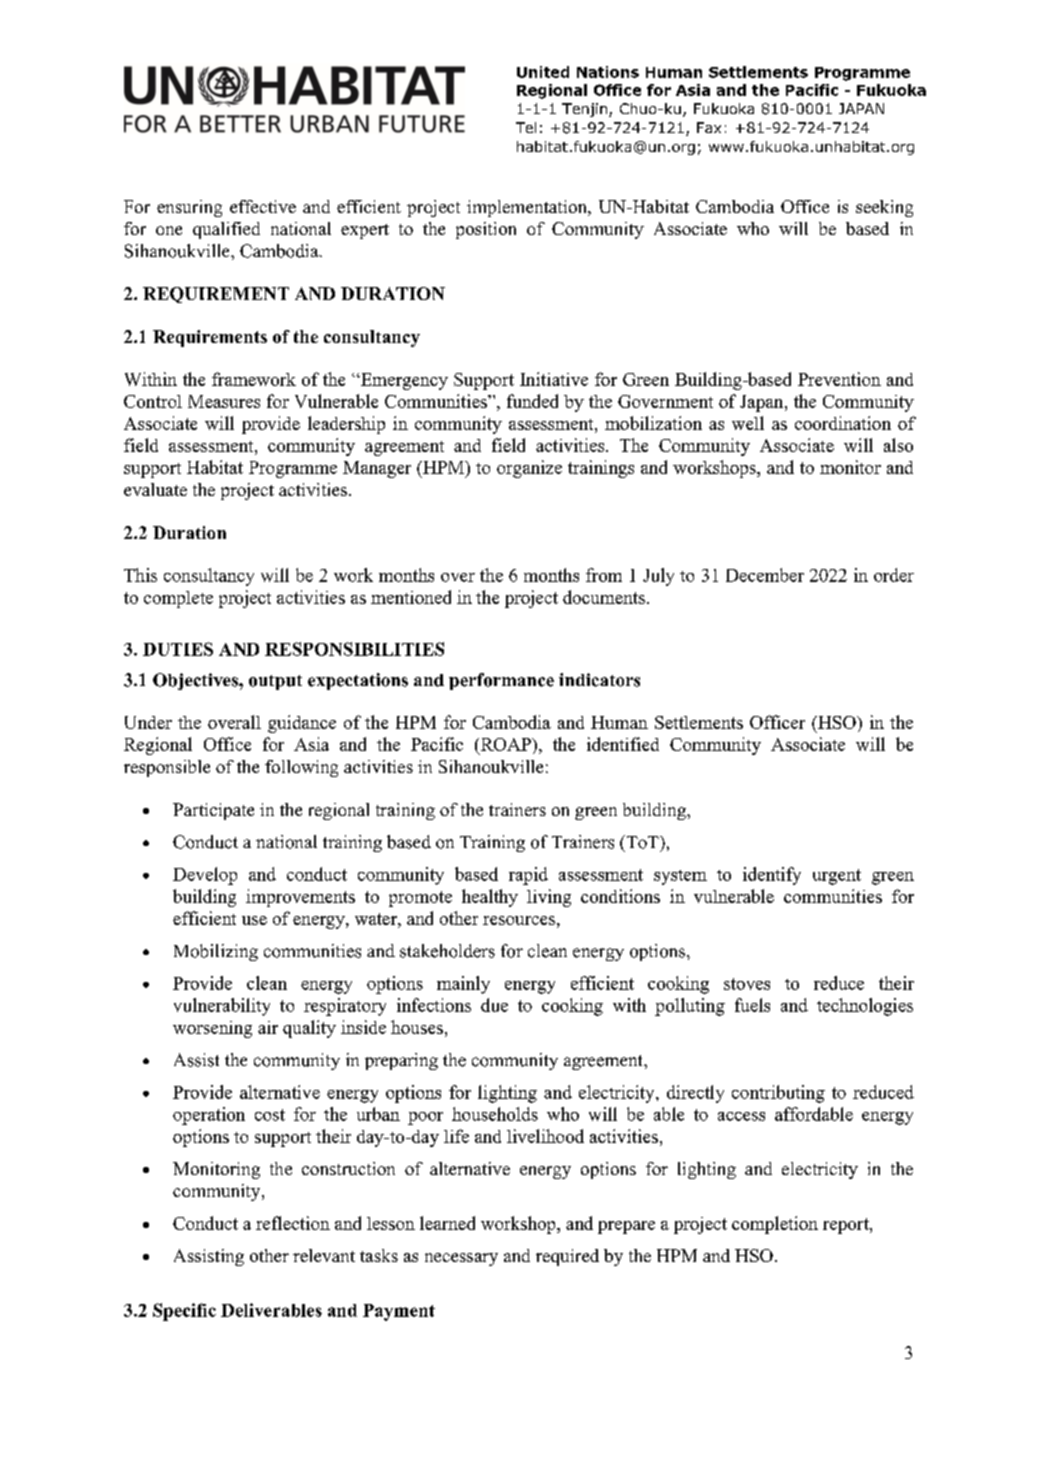  I want to click on Develop, so click(205, 876).
